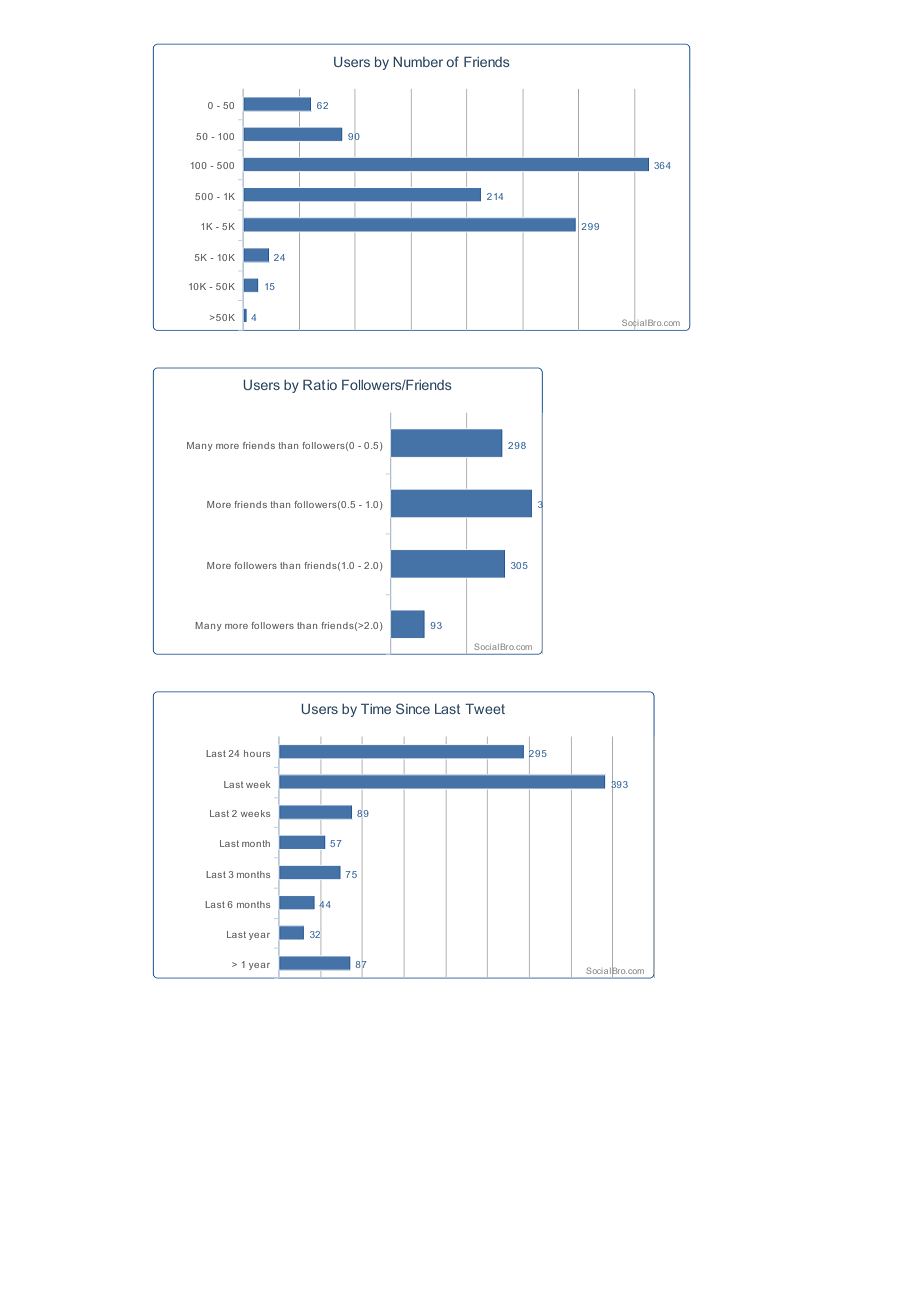  What do you see at coordinates (257, 753) in the screenshot?
I see `hours` at bounding box center [257, 753].
